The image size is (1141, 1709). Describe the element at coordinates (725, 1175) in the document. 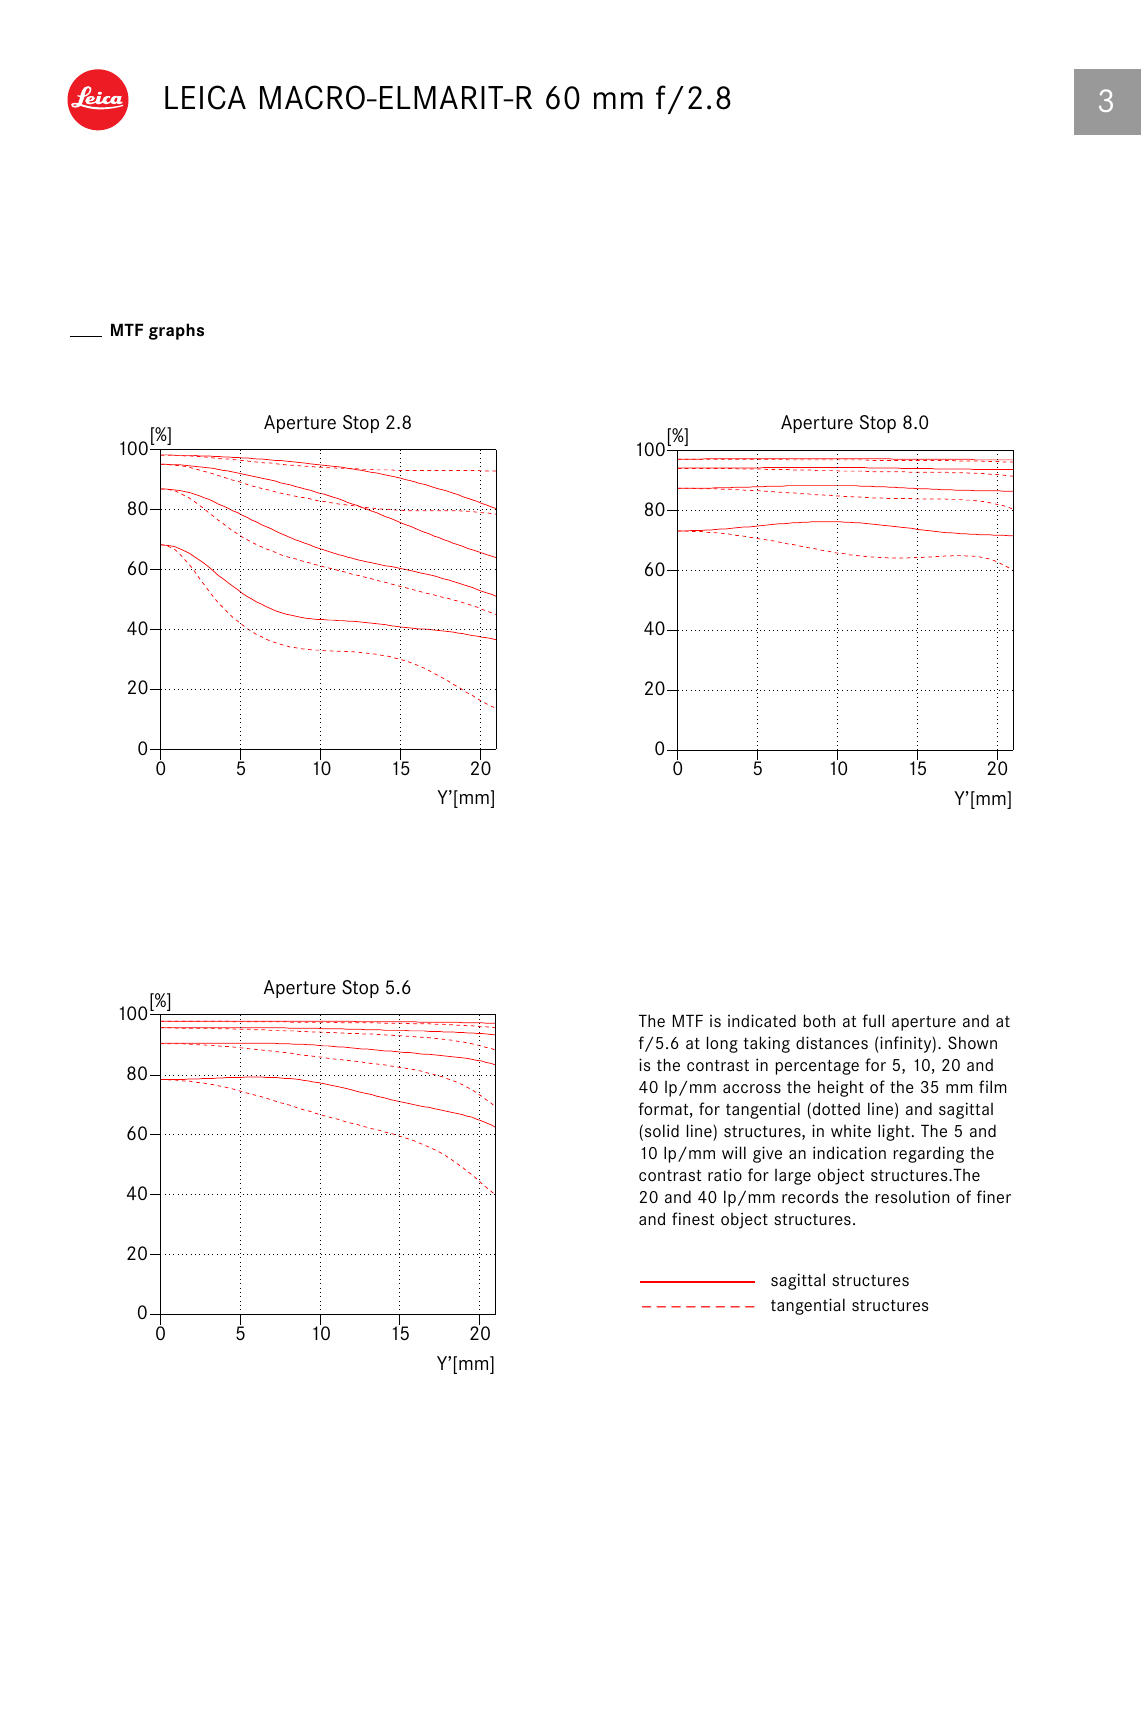

I see `ratio` at that location.
